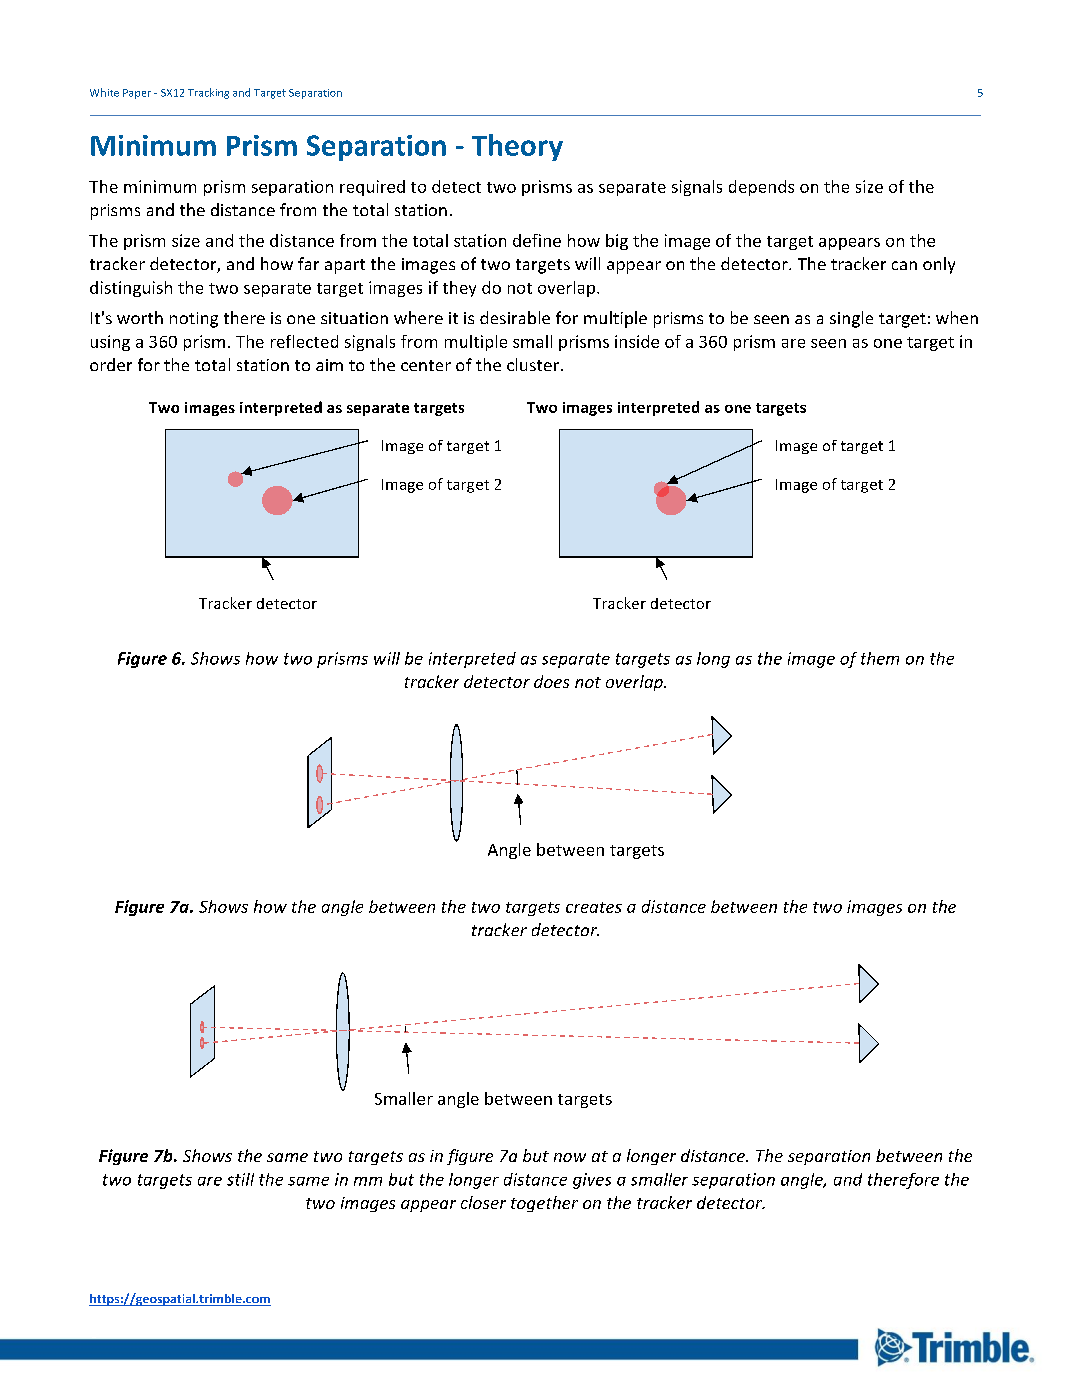  I want to click on Theory, so click(517, 147).
